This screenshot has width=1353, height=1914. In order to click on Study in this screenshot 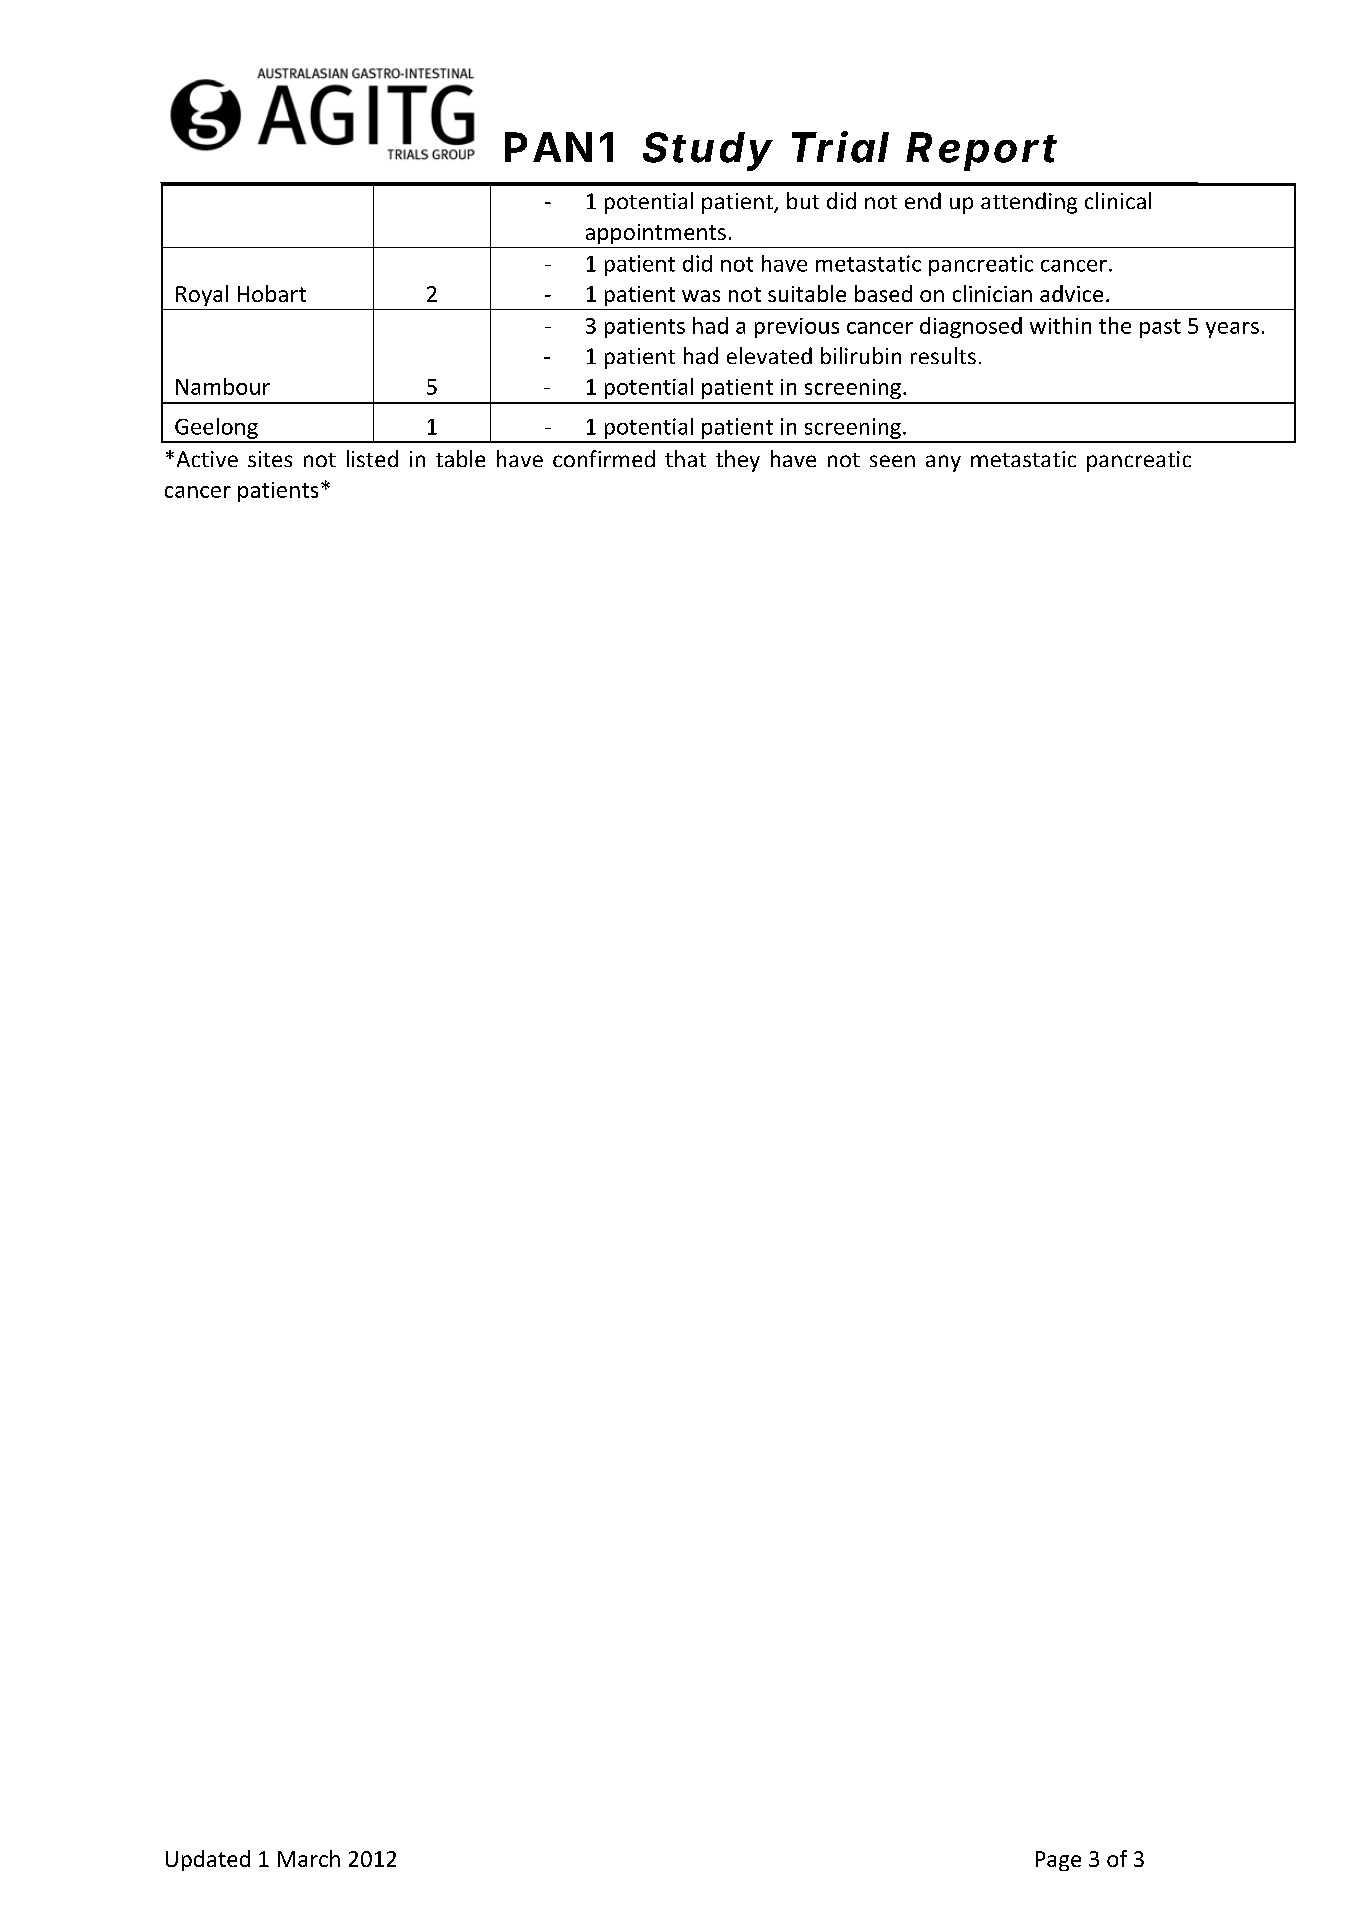, I will do `click(706, 151)`.
